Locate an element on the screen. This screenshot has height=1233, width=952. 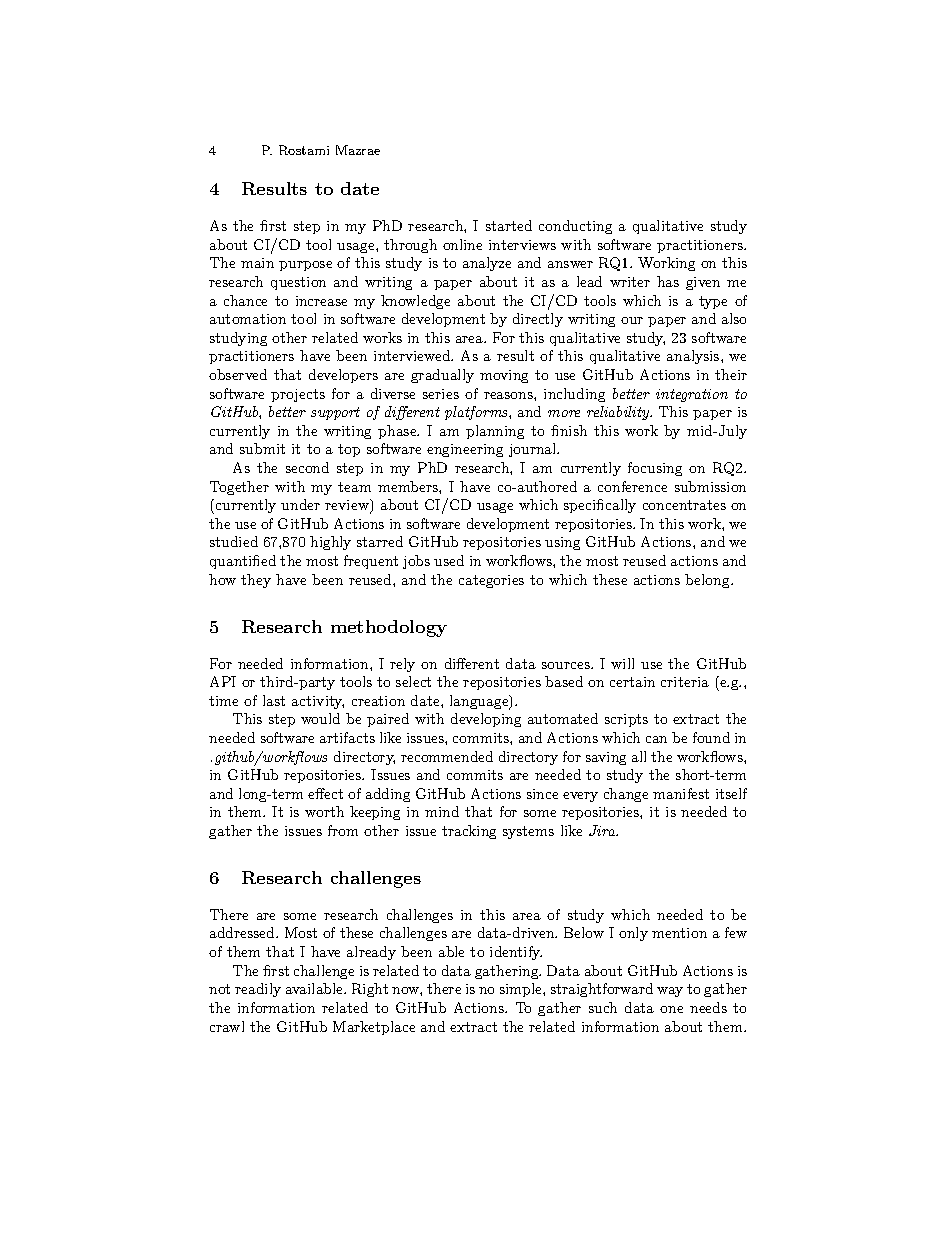
given is located at coordinates (703, 283).
